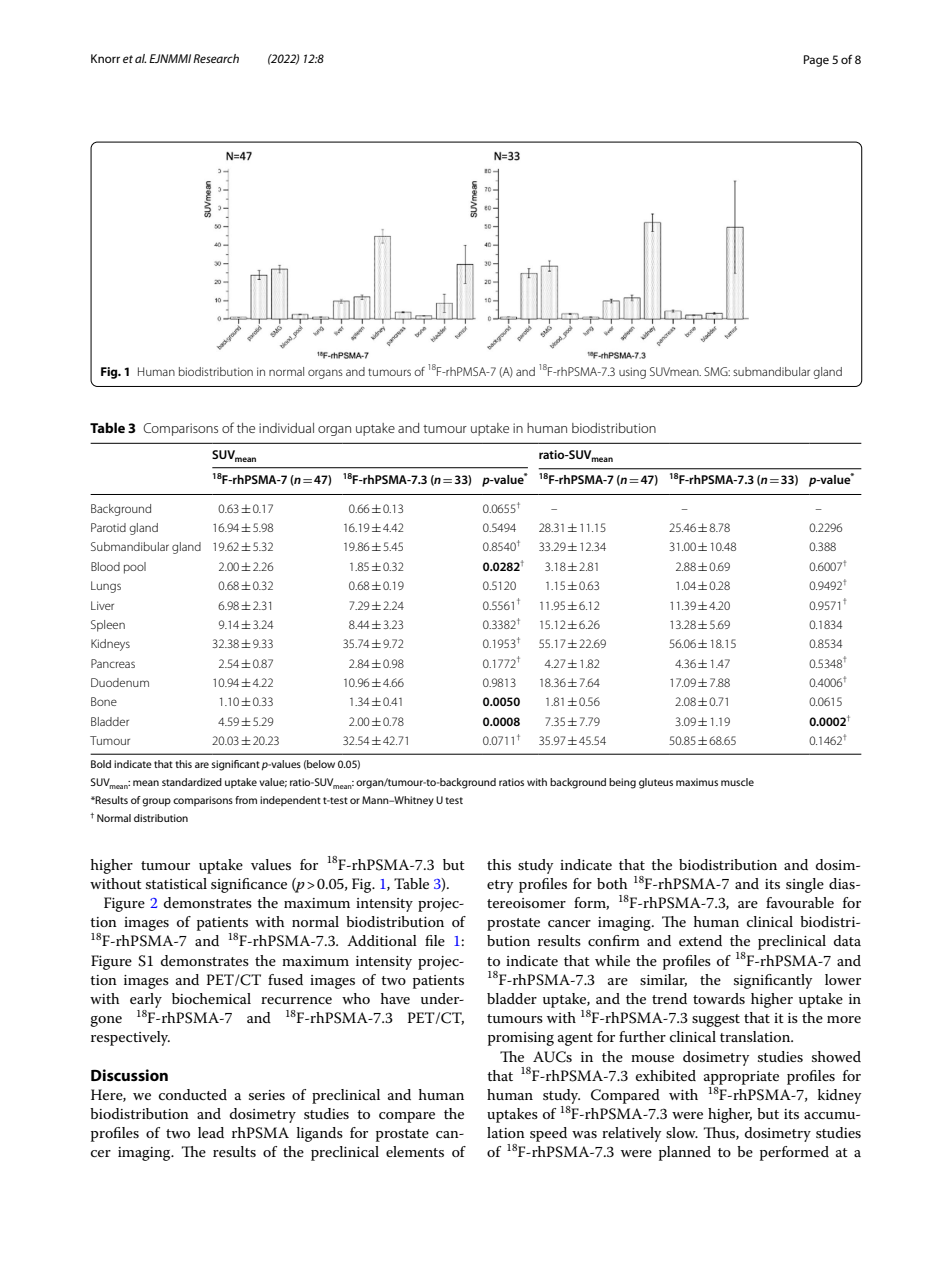 The width and height of the screenshot is (952, 1265). Describe the element at coordinates (816, 61) in the screenshot. I see `Page` at that location.
